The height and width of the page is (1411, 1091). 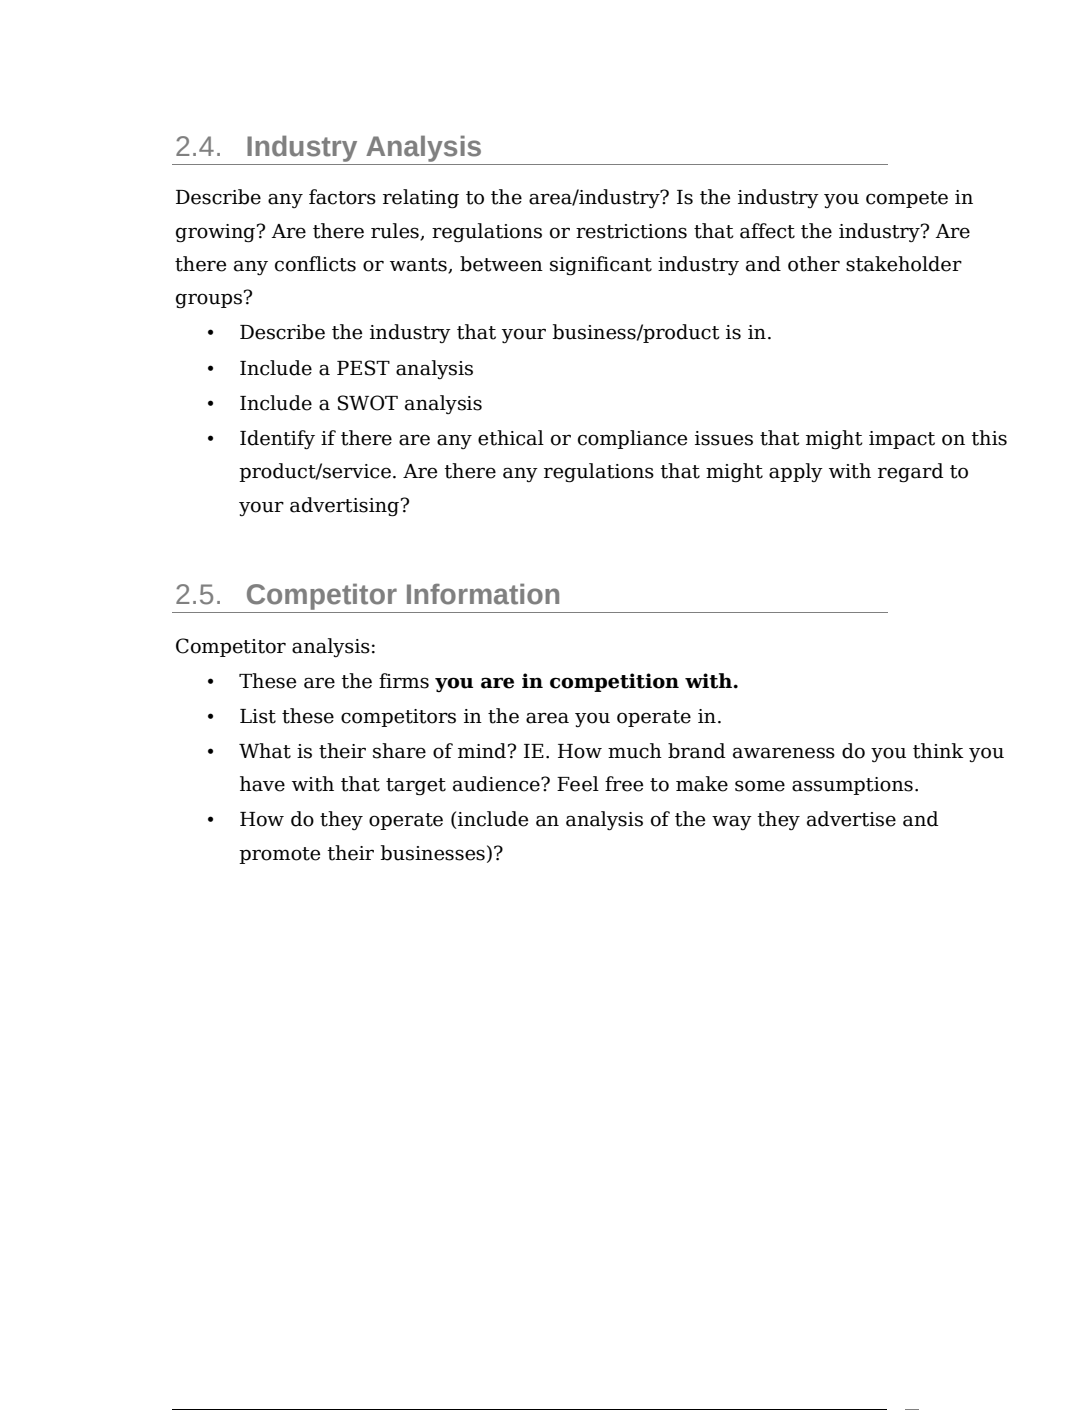 I want to click on firms, so click(x=404, y=681).
